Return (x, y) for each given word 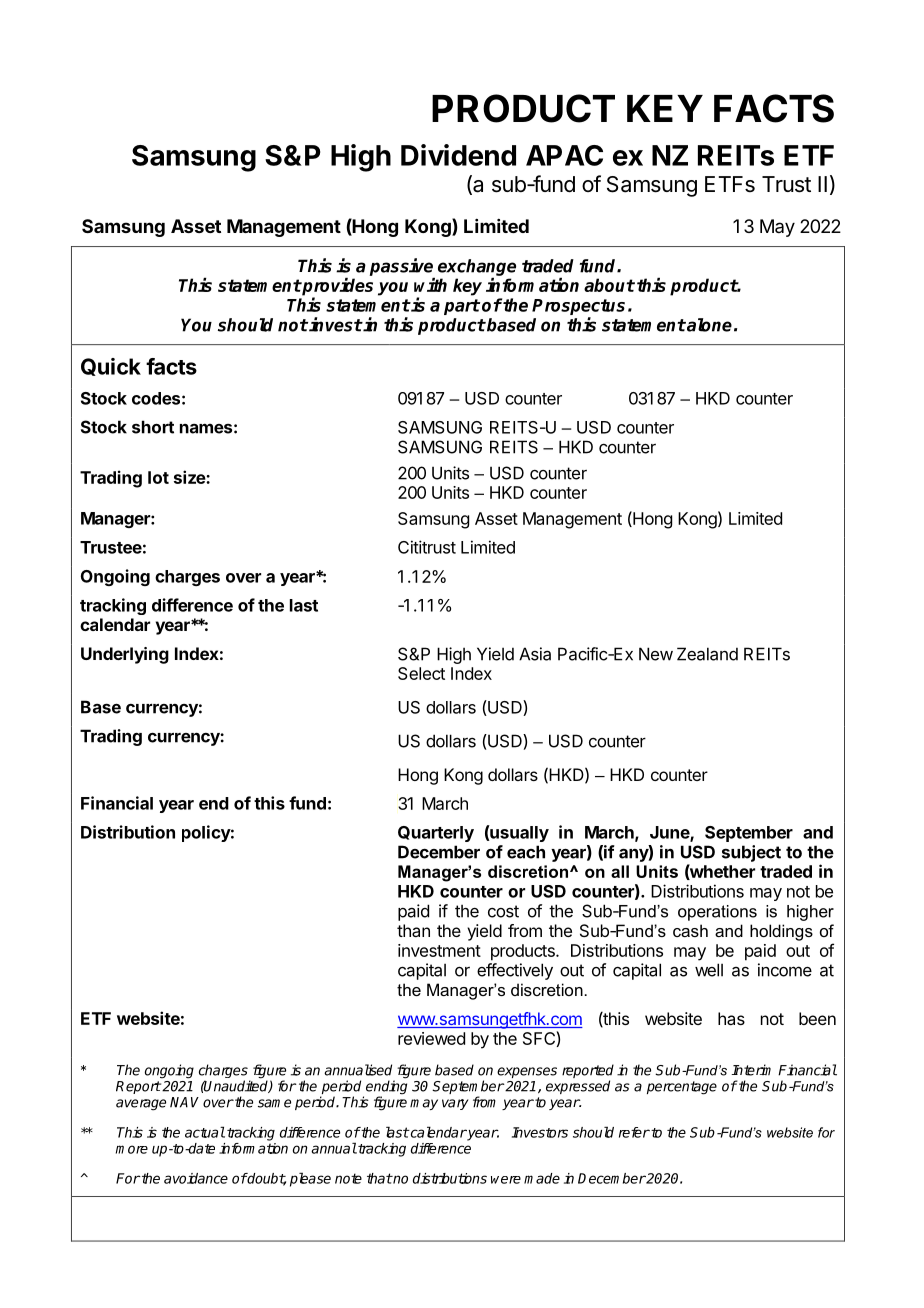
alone (708, 325)
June (670, 833)
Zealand (707, 654)
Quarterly (436, 834)
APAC (564, 155)
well (709, 970)
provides (337, 287)
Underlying (125, 655)
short (153, 427)
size (190, 477)
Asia (535, 654)
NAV (184, 1102)
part (462, 307)
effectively (515, 971)
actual (205, 1132)
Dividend (458, 155)
